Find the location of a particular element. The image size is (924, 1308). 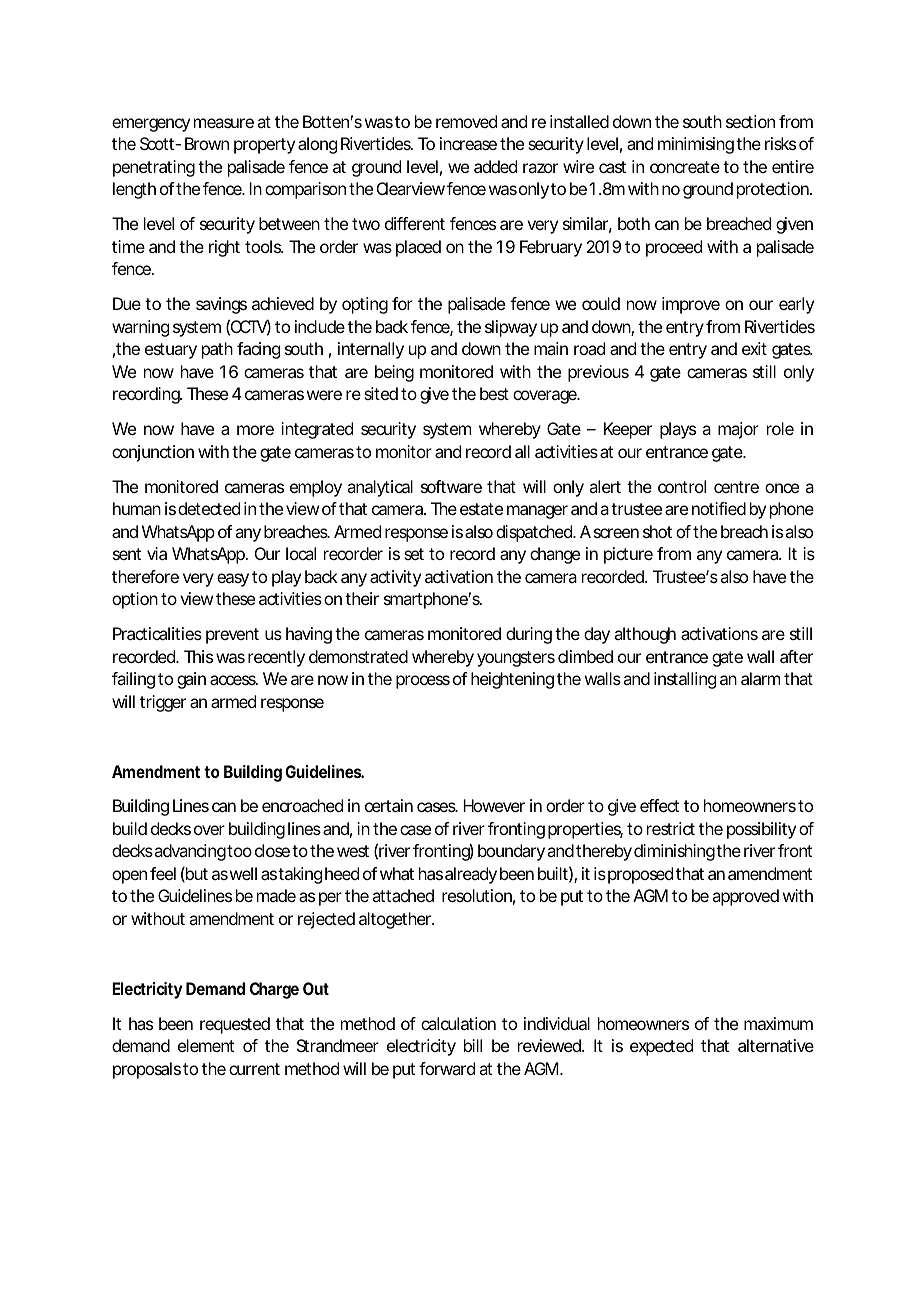

prevent is located at coordinates (232, 636).
